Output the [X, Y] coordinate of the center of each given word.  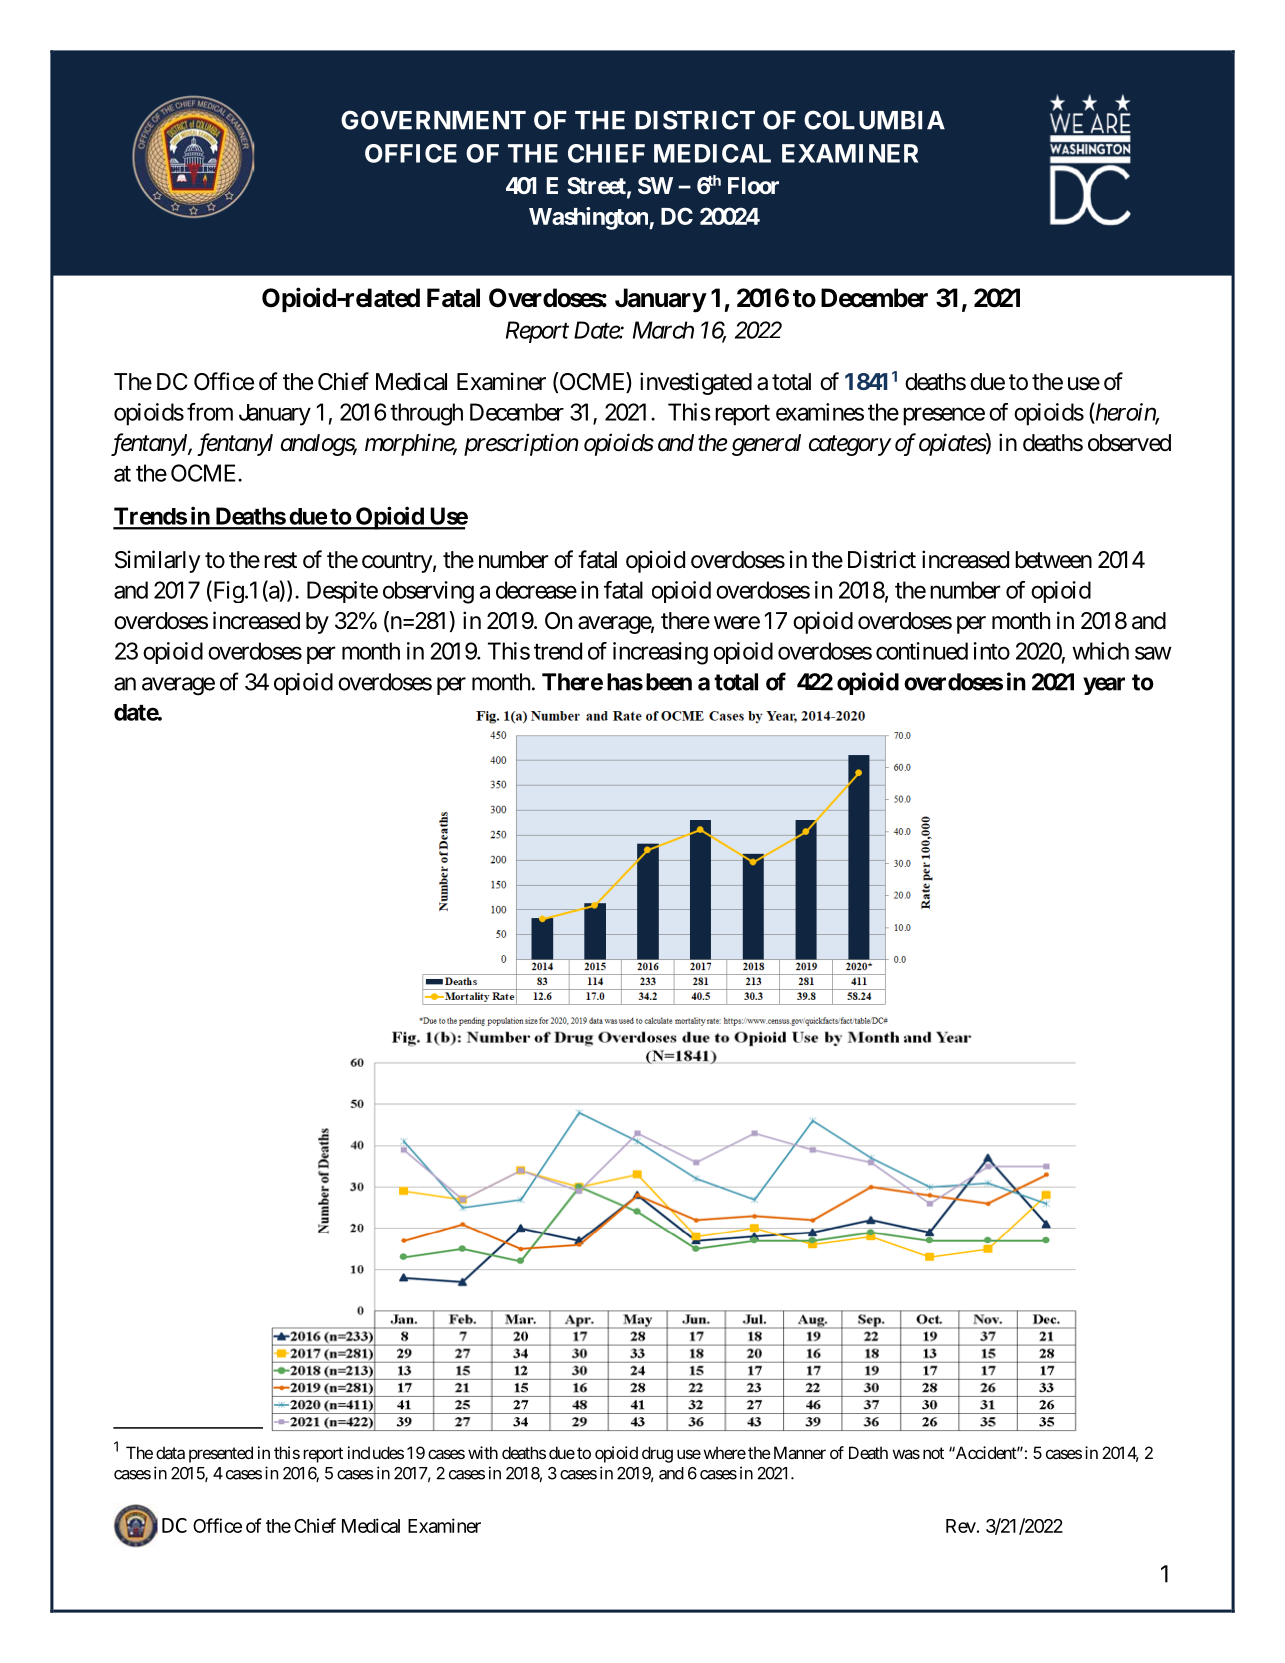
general [766, 445]
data [170, 1452]
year [1104, 686]
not [933, 1453]
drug [657, 1454]
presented [221, 1454]
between [1053, 560]
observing [428, 592]
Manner [800, 1452]
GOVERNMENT [433, 120]
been [669, 682]
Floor [753, 185]
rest [280, 560]
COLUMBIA [874, 120]
